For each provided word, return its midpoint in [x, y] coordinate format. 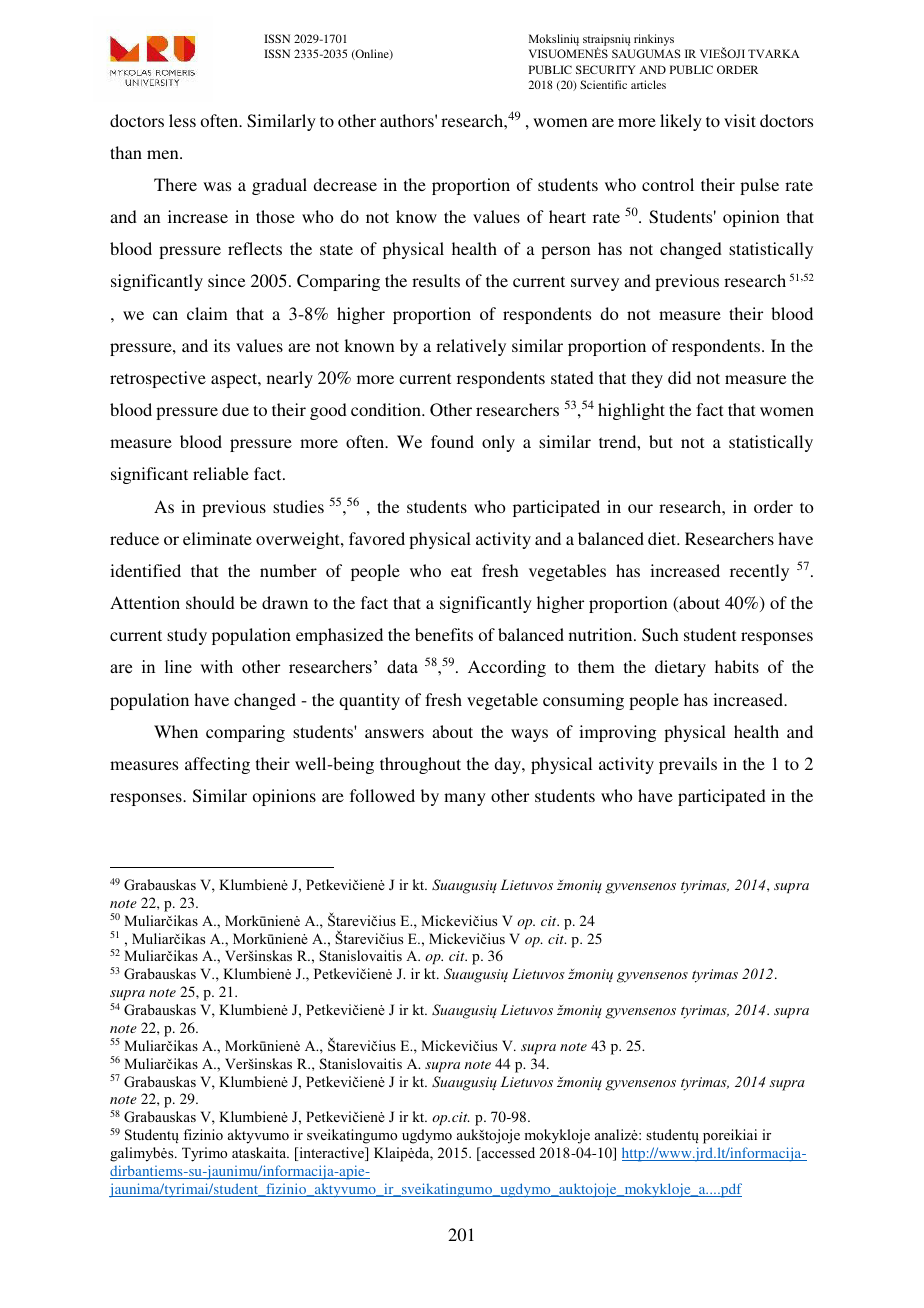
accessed [507, 1154]
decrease [345, 184]
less [182, 120]
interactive [331, 1154]
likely [681, 122]
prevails [688, 765]
